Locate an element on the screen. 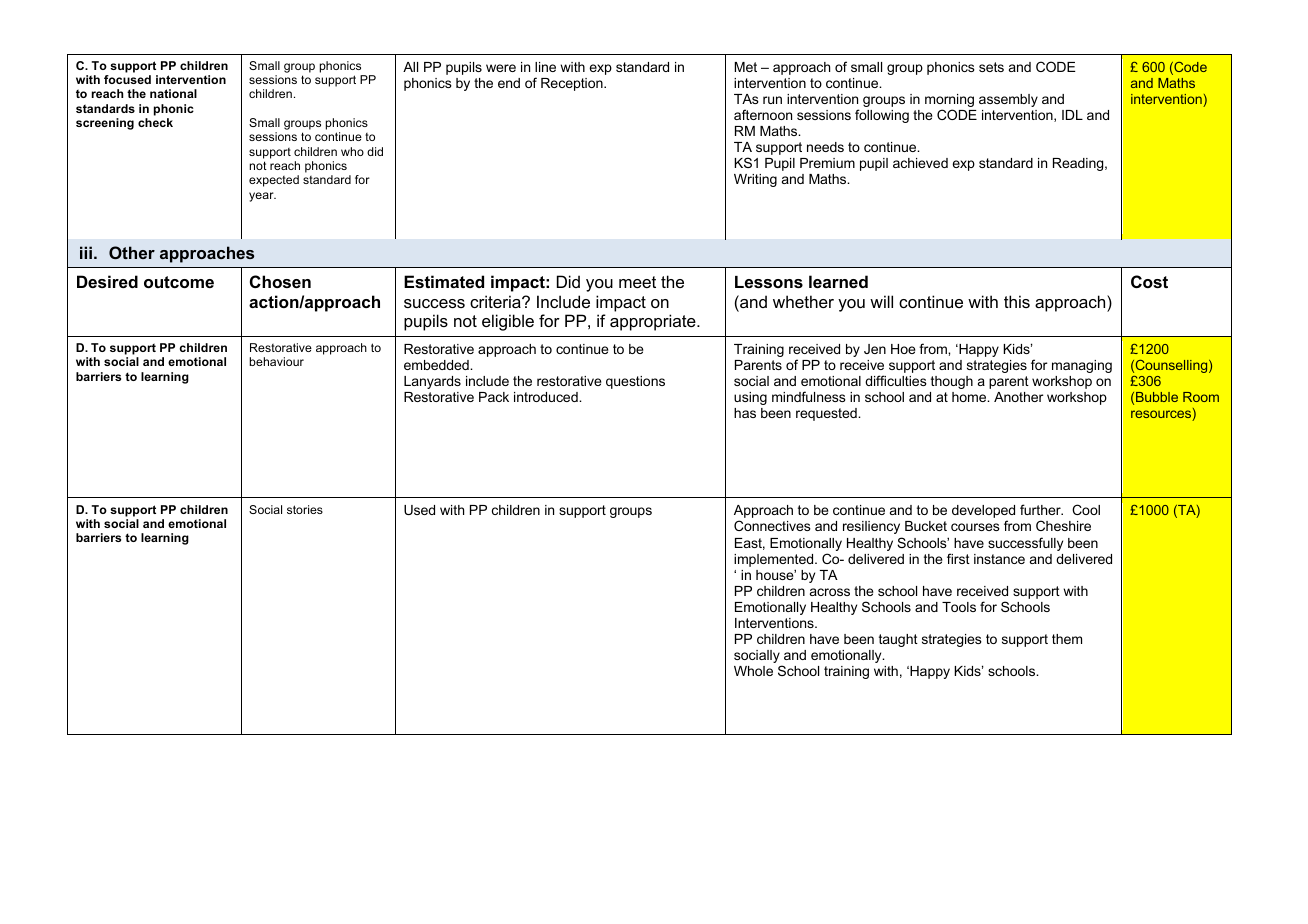 The height and width of the screenshot is (924, 1308). managing is located at coordinates (1082, 366).
